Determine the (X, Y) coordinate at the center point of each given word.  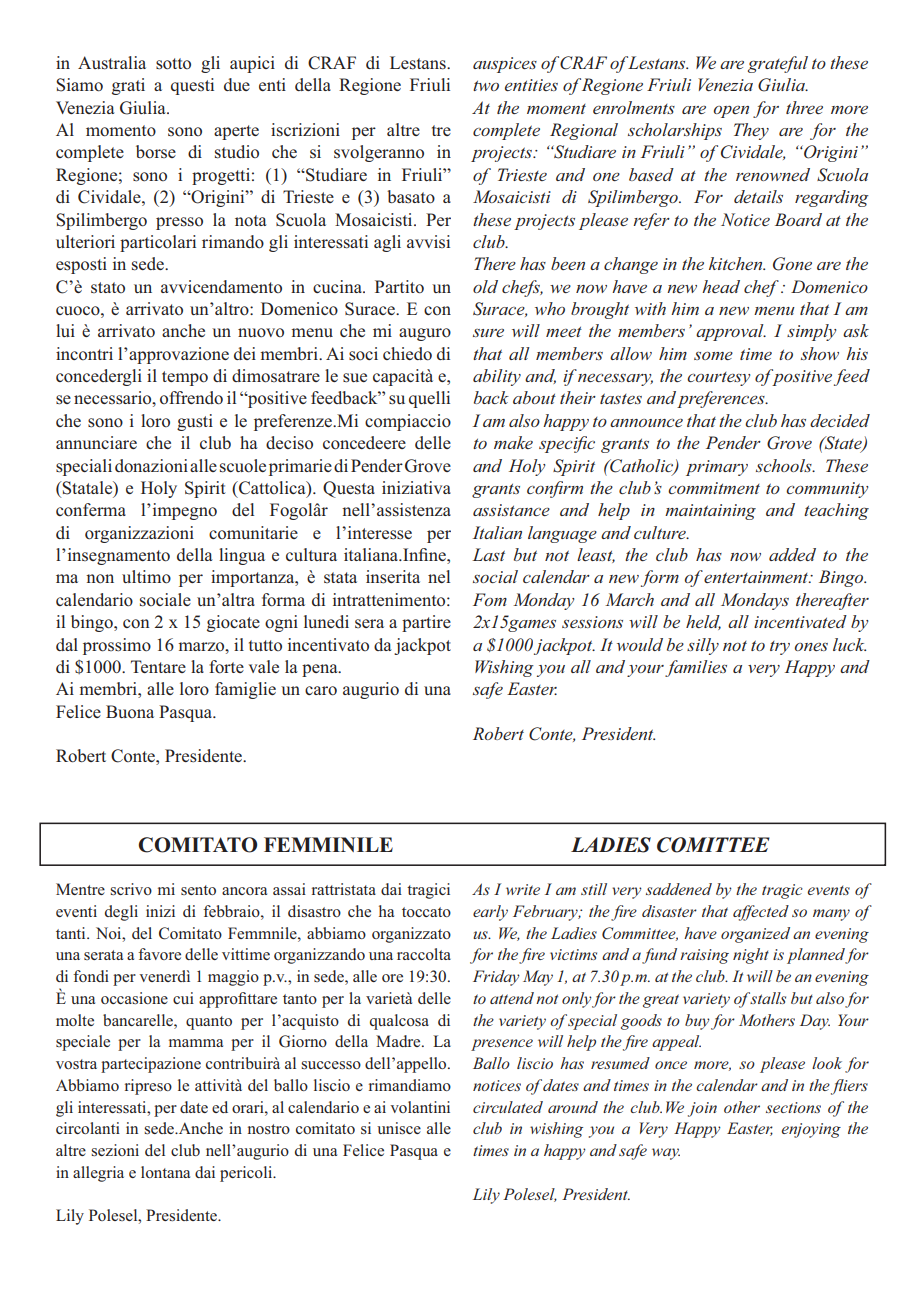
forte (226, 667)
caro (321, 691)
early (490, 913)
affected (761, 913)
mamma (196, 1043)
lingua (242, 556)
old (485, 286)
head (721, 286)
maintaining (710, 512)
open (731, 112)
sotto (173, 64)
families (696, 668)
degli (121, 913)
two (486, 85)
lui (65, 330)
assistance (511, 510)
